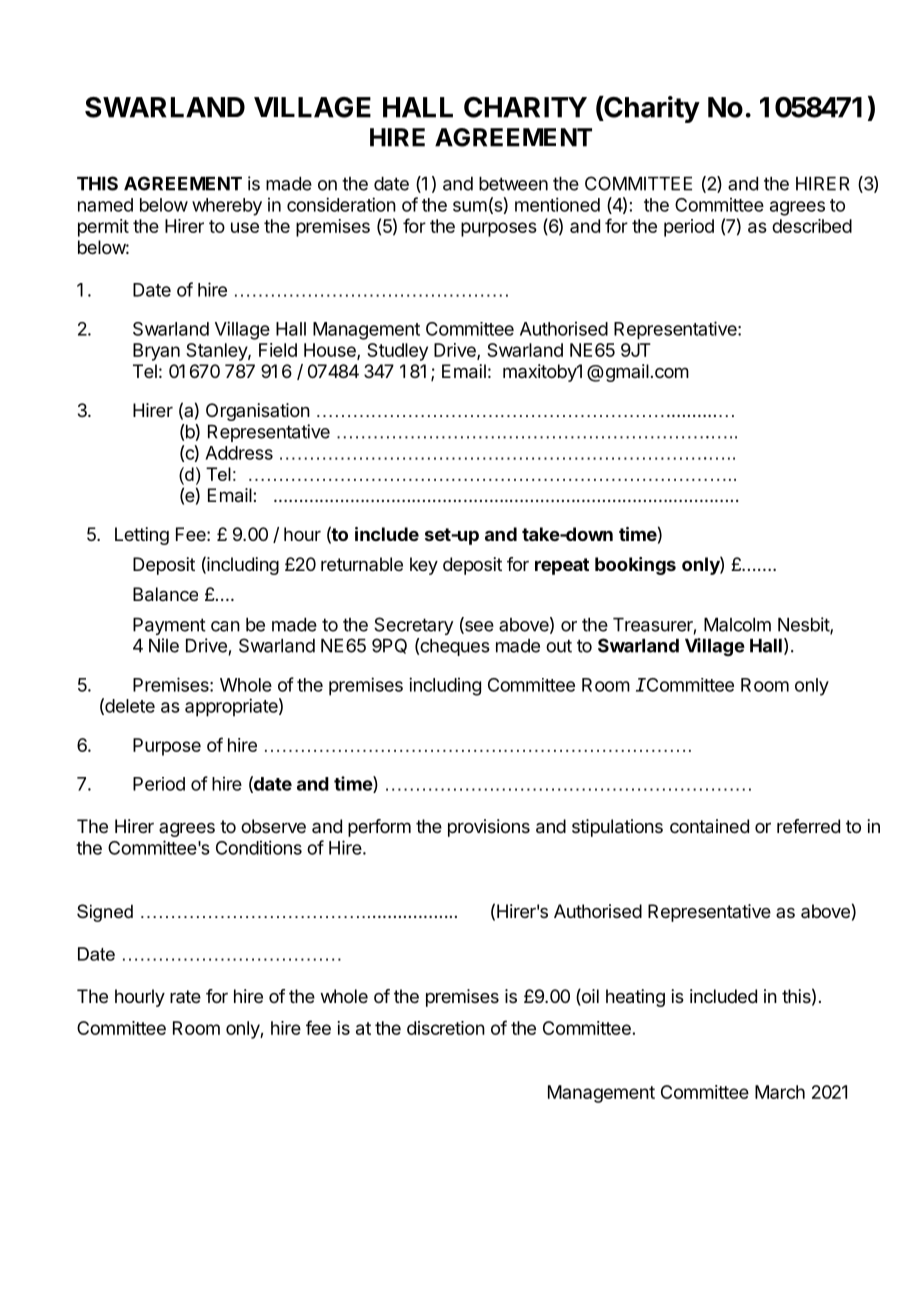 Image resolution: width=924 pixels, height=1305 pixels. Describe the element at coordinates (513, 184) in the page. I see `between` at that location.
